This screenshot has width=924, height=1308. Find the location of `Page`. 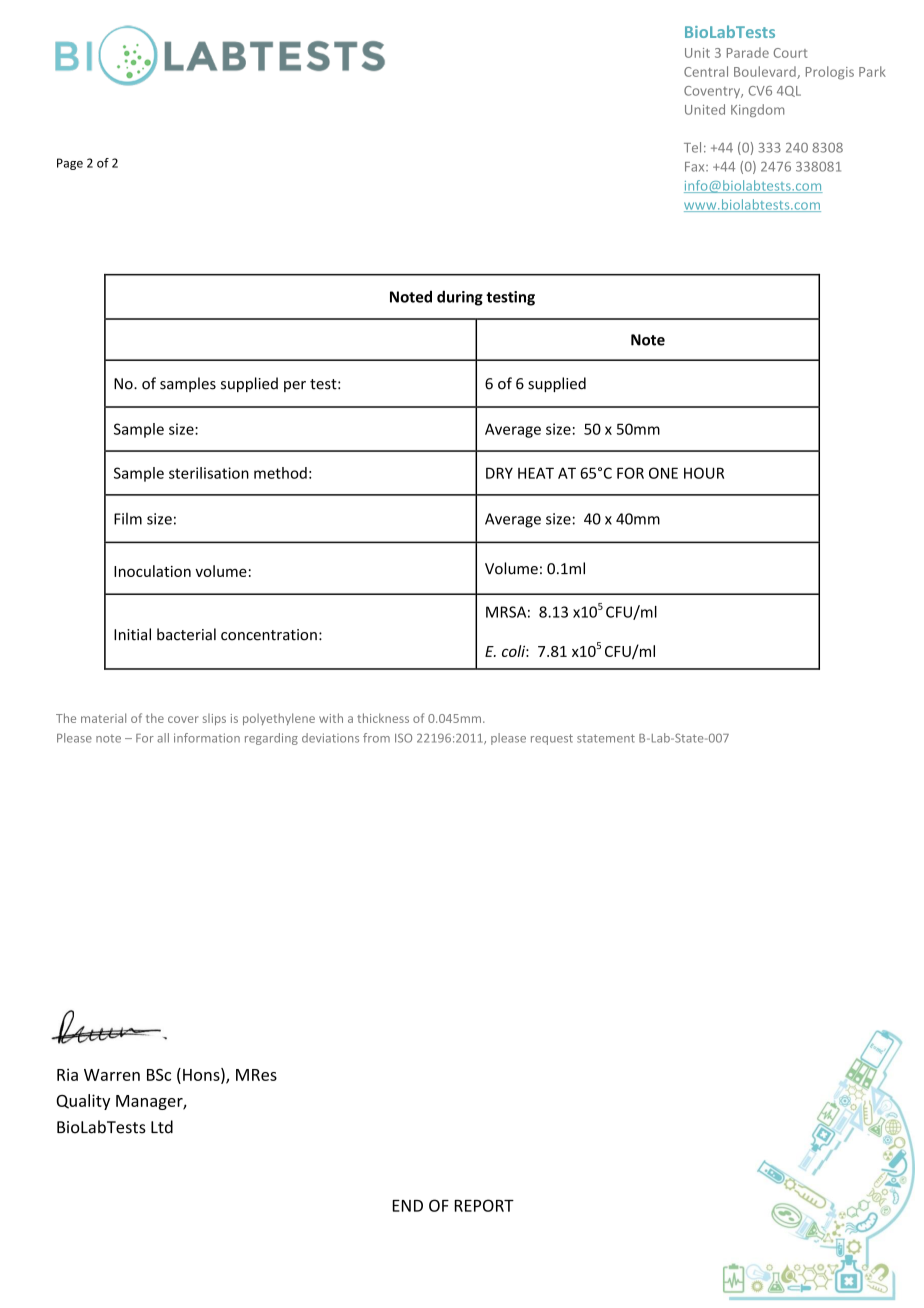

Page is located at coordinates (70, 164).
